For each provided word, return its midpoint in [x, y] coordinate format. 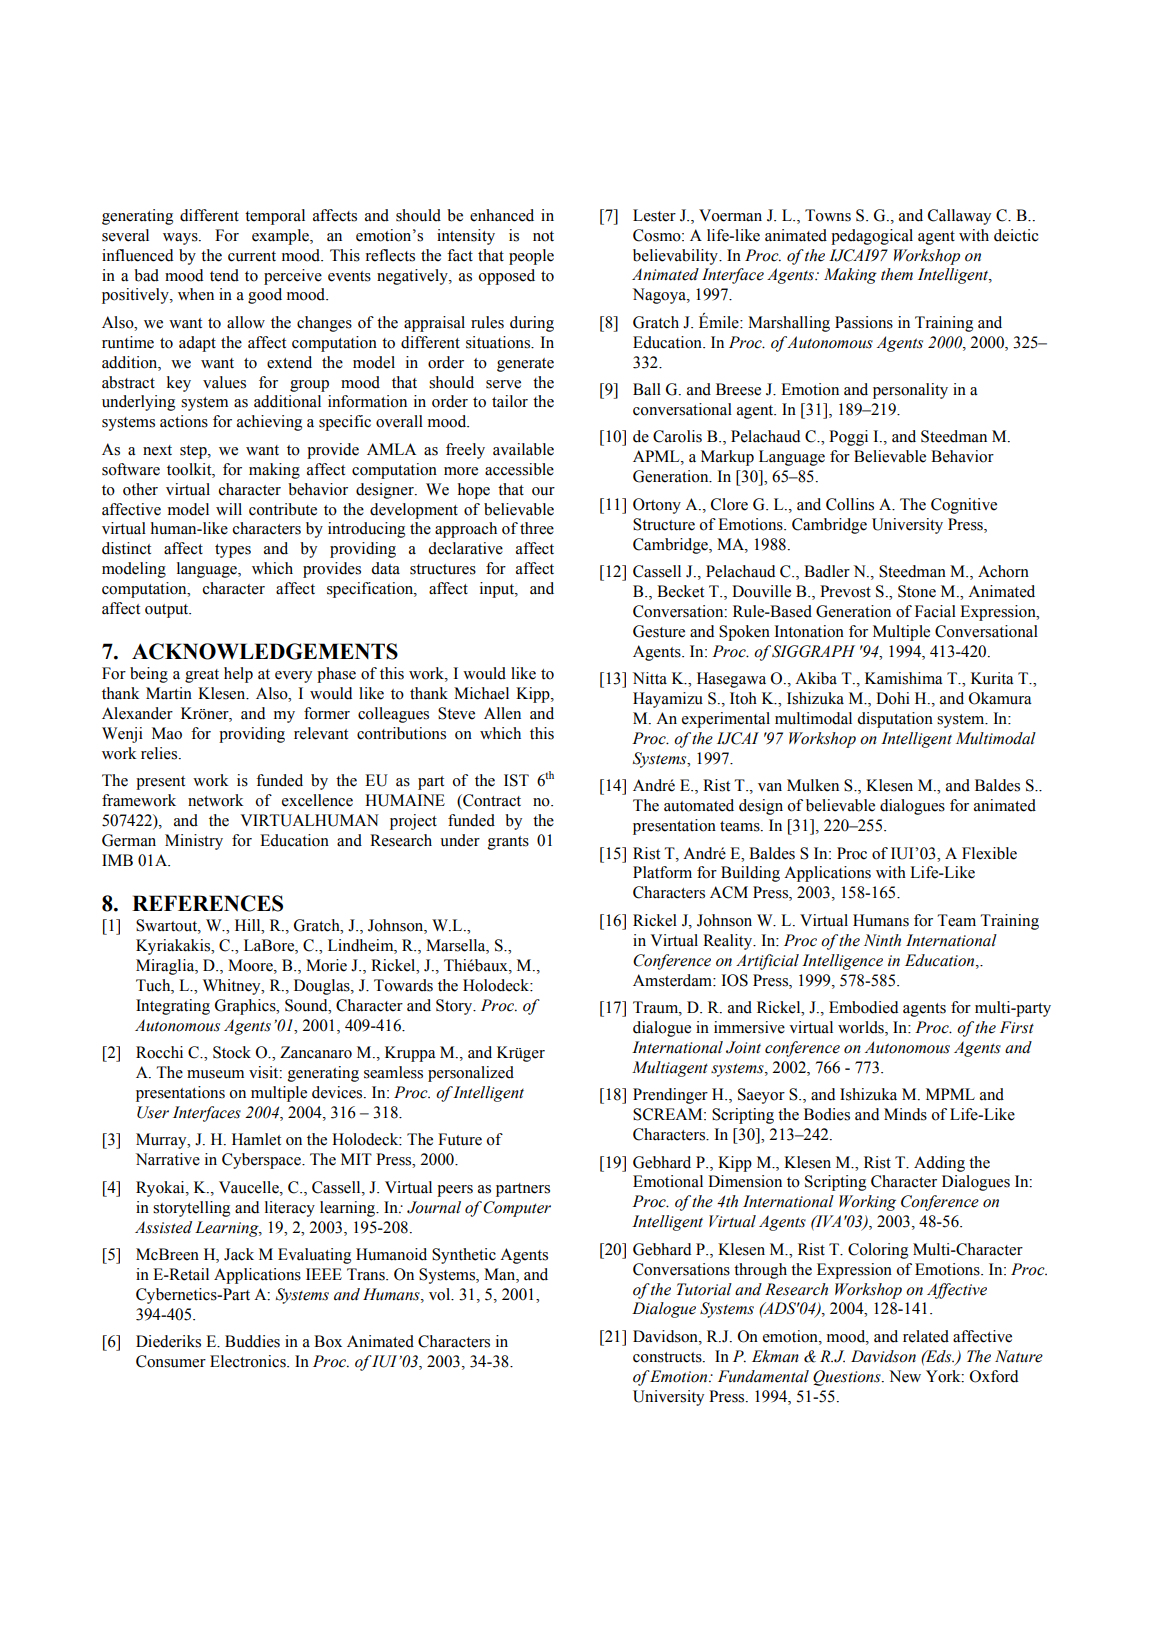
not [543, 236]
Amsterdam [673, 980]
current [252, 256]
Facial [935, 611]
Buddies [252, 1341]
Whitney [233, 987]
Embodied [863, 1007]
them [897, 274]
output [168, 611]
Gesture [659, 631]
